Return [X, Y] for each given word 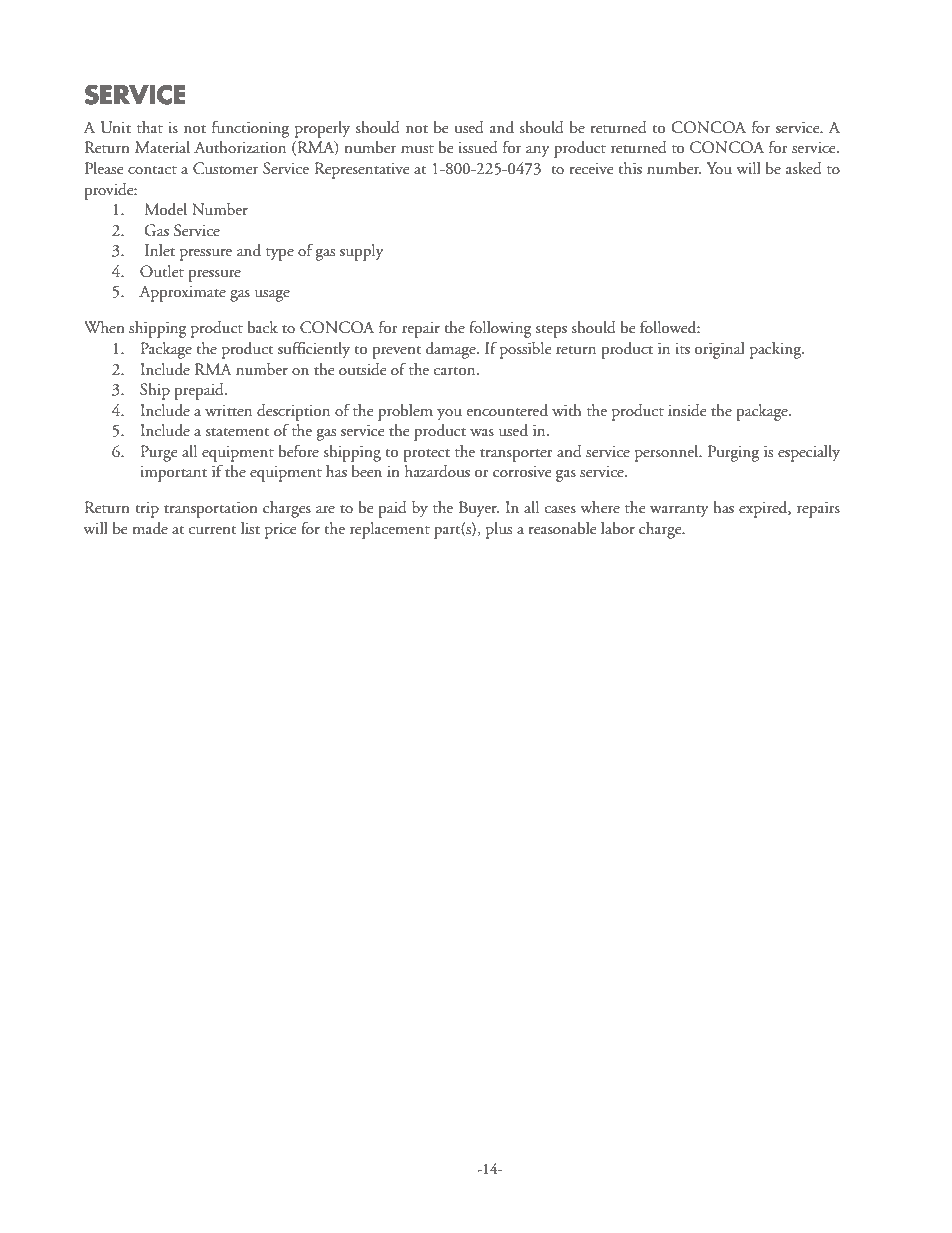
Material [162, 147]
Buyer [479, 509]
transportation [211, 509]
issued [478, 147]
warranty [679, 511]
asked [804, 168]
